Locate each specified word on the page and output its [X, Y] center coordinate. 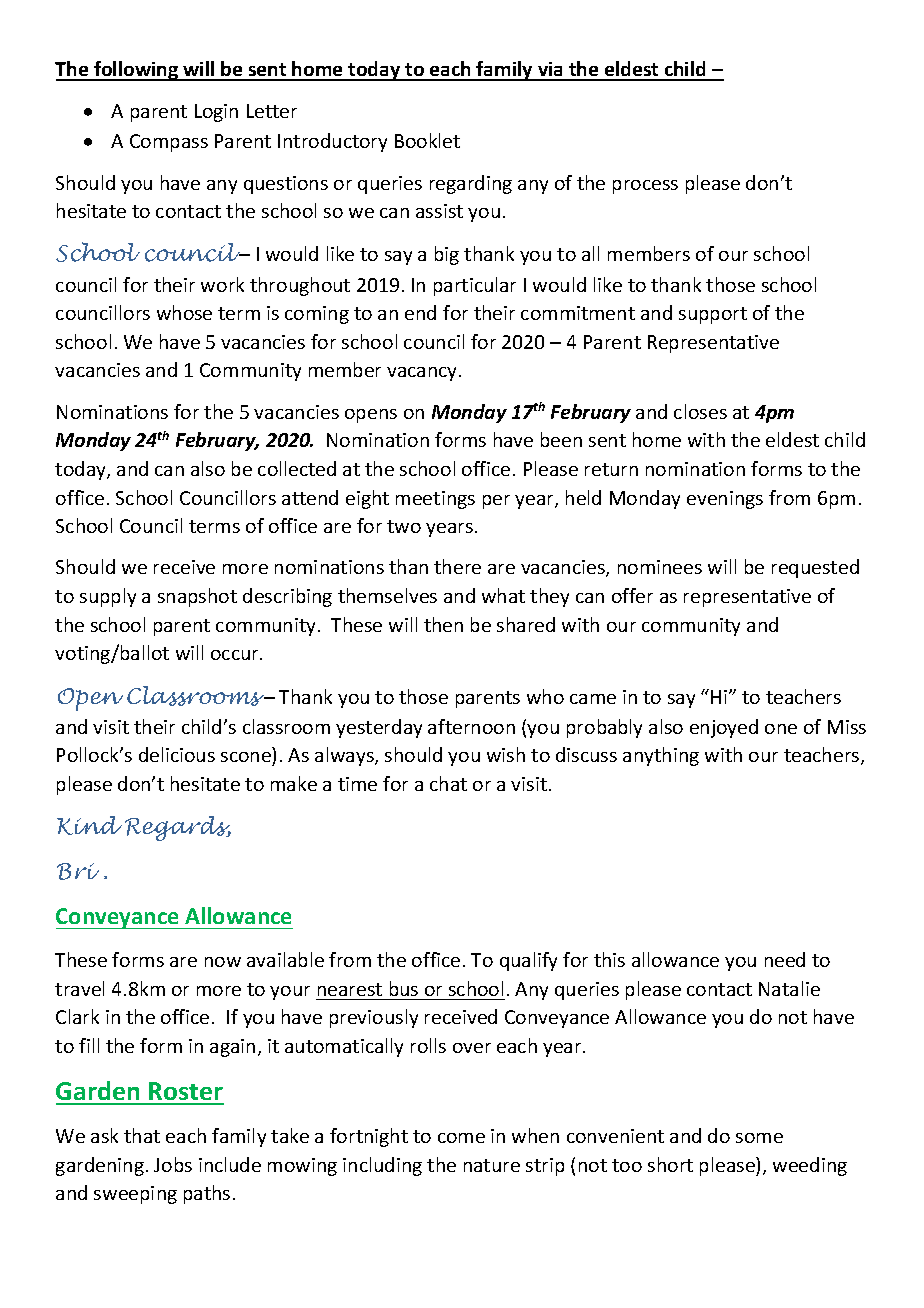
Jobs [173, 1164]
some [759, 1138]
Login [216, 113]
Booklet [427, 140]
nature [492, 1165]
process [645, 187]
